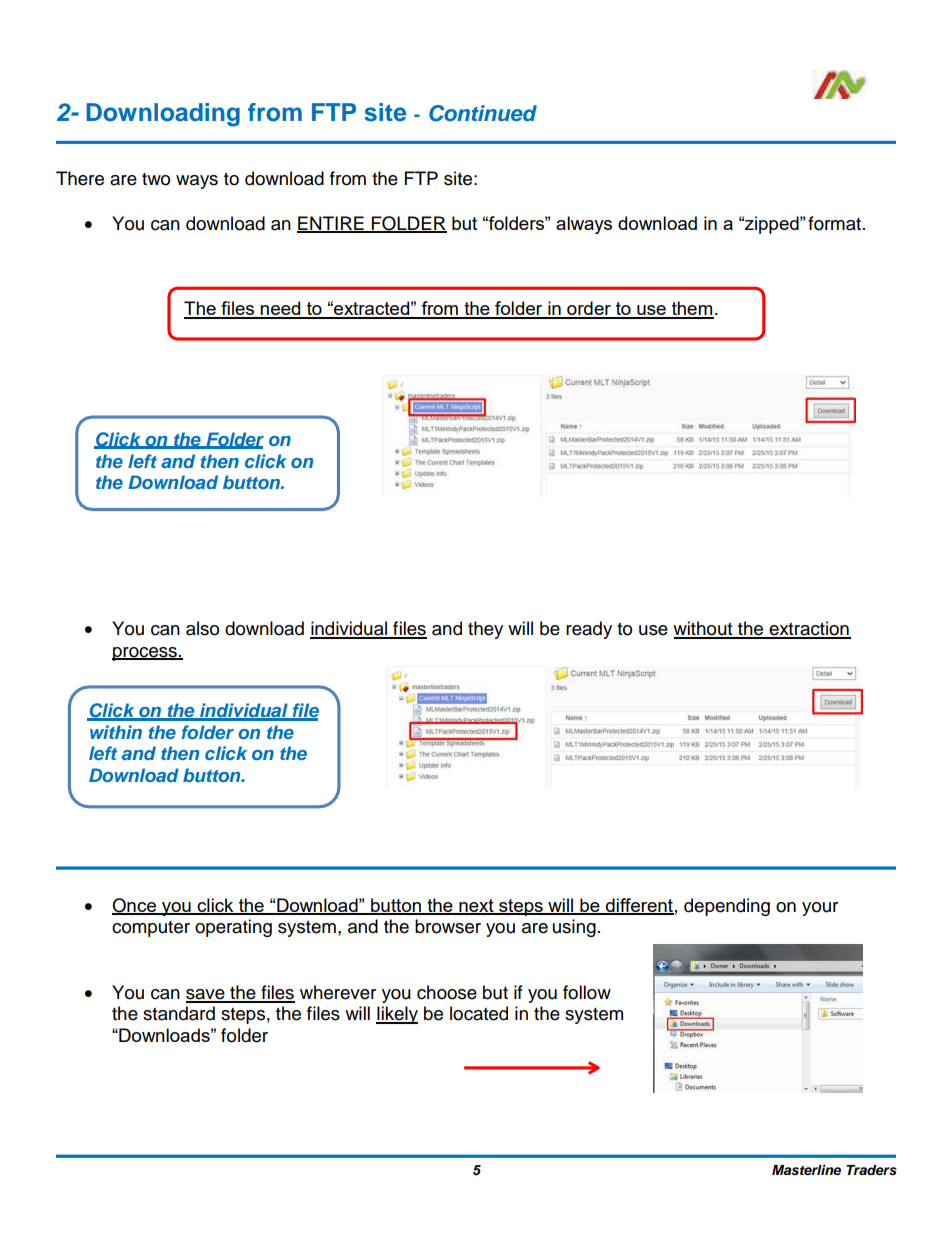 The width and height of the document is (952, 1233). Describe the element at coordinates (479, 1013) in the document. I see `located` at that location.
